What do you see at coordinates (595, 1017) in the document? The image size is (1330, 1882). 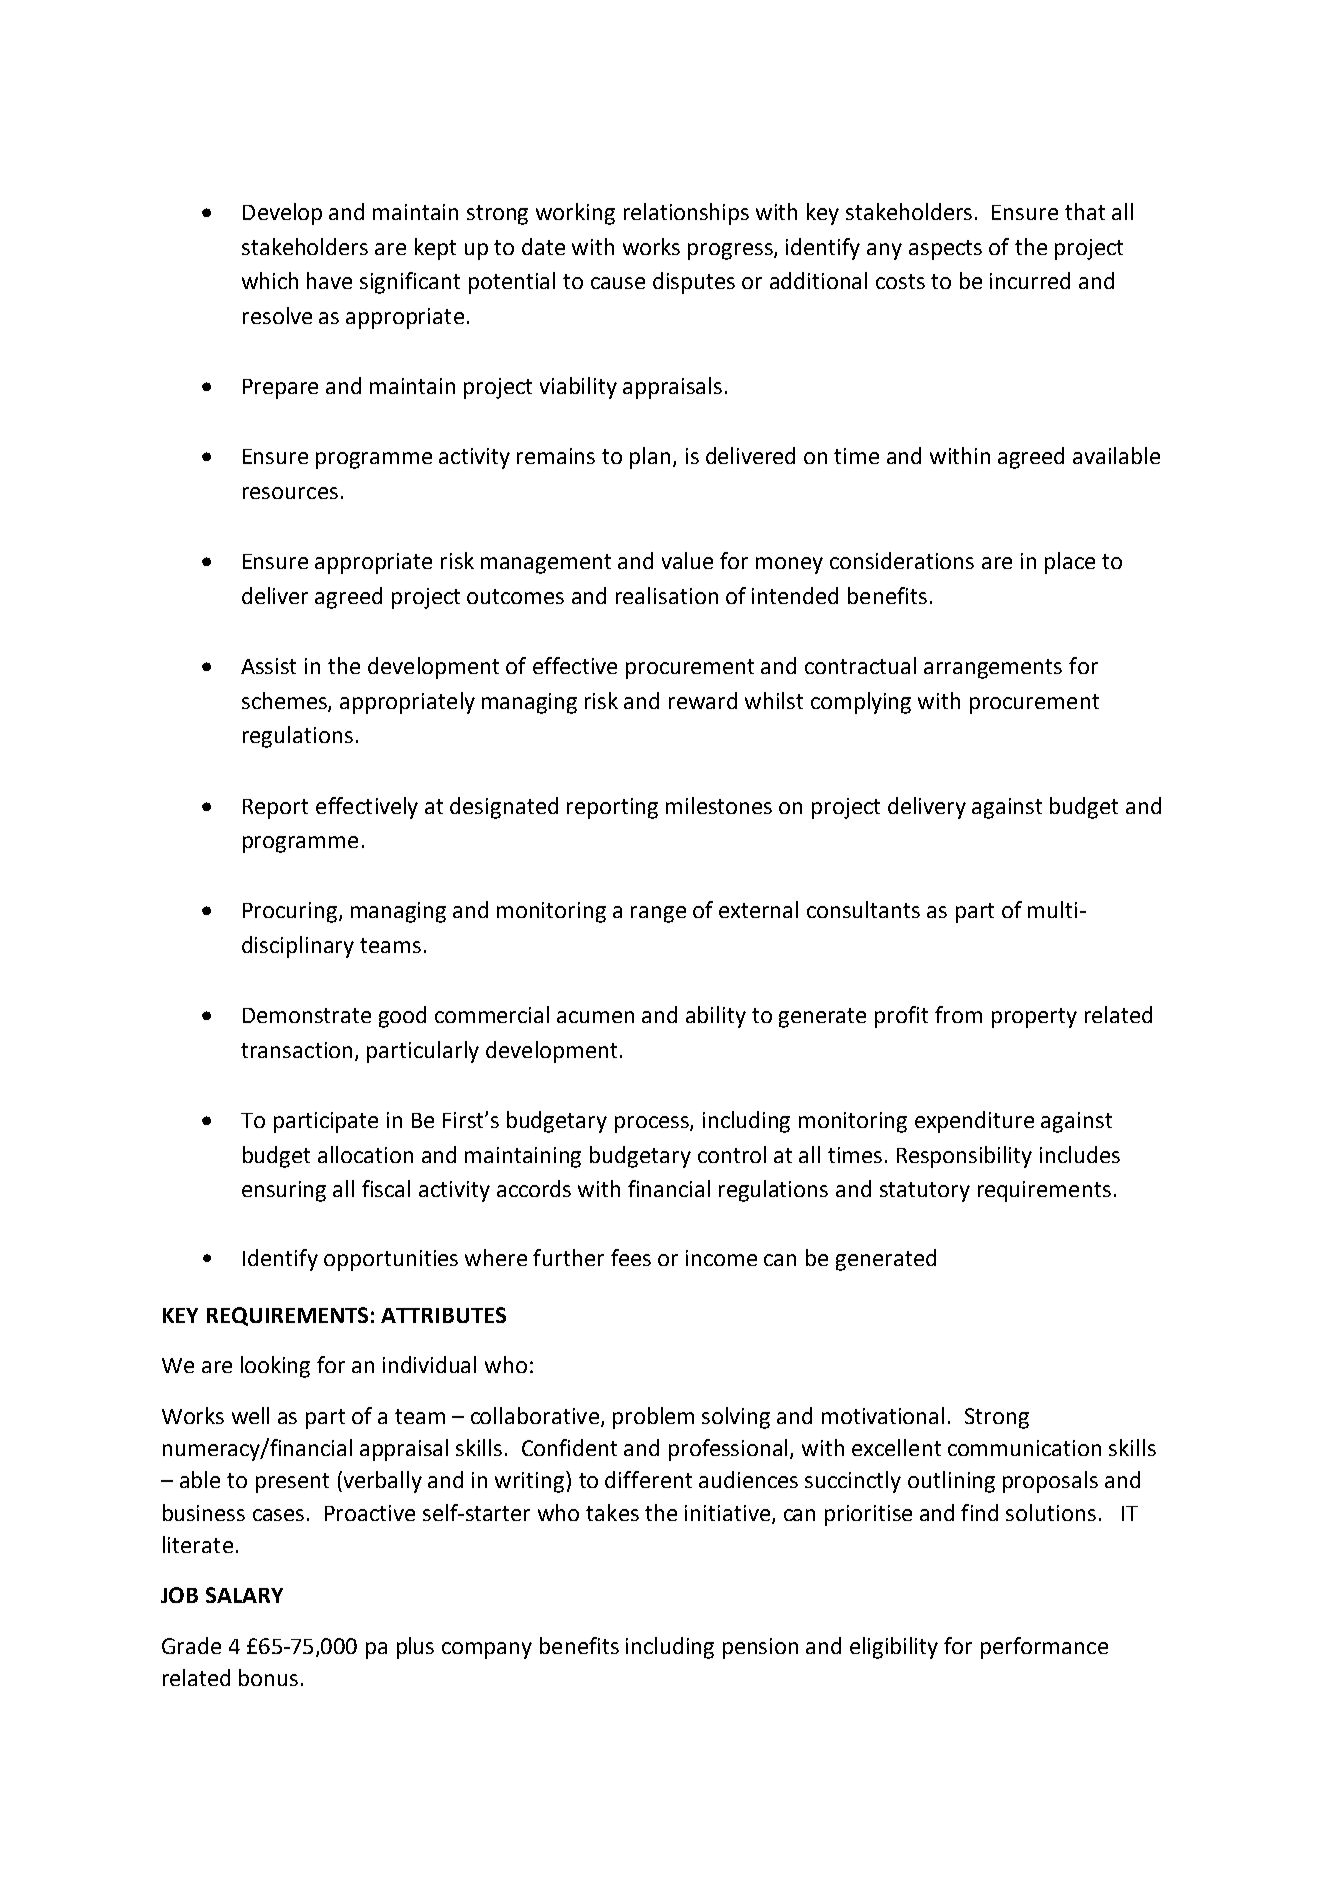 I see `acumen` at bounding box center [595, 1017].
